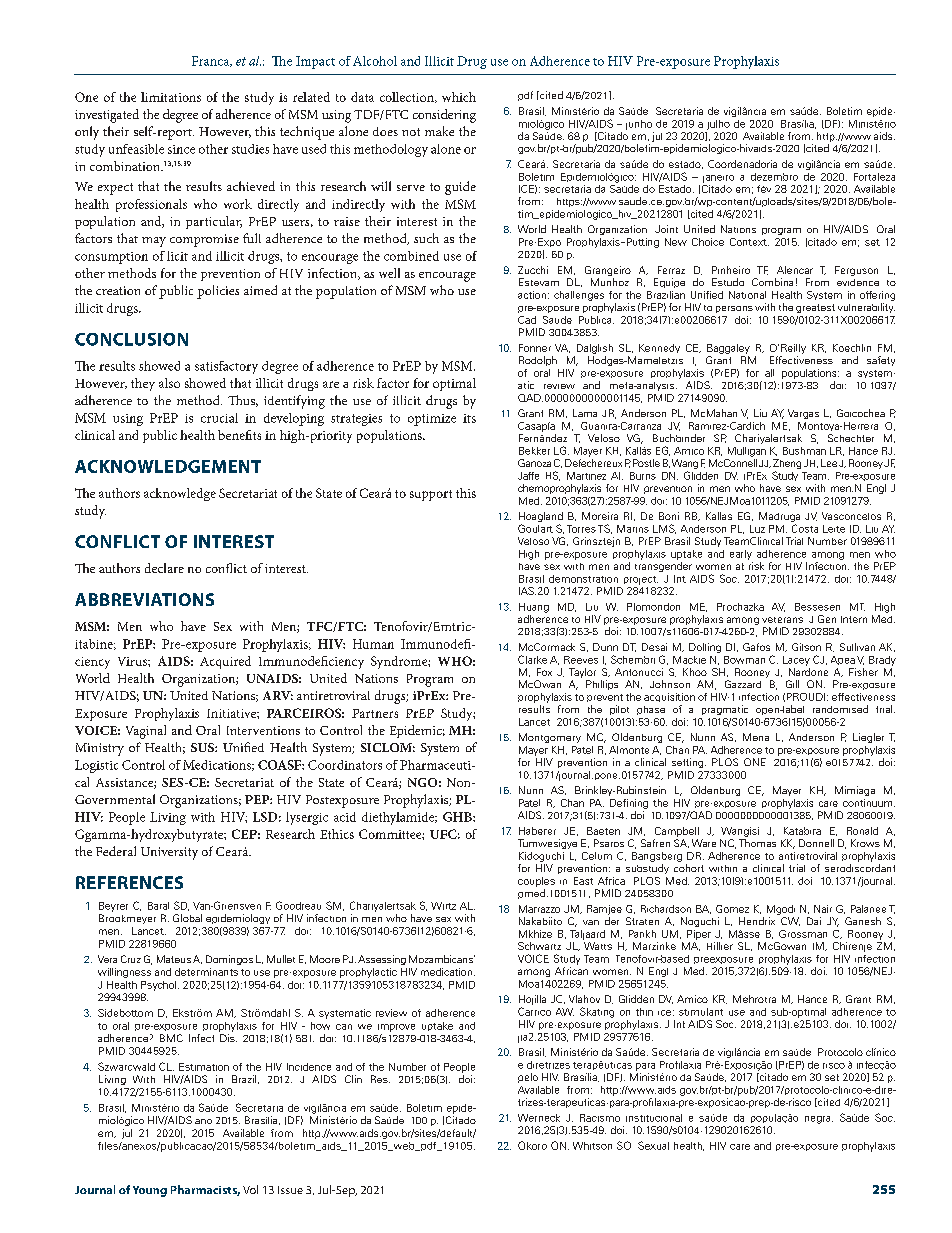 The image size is (952, 1233). What do you see at coordinates (459, 97) in the screenshot?
I see `which` at bounding box center [459, 97].
